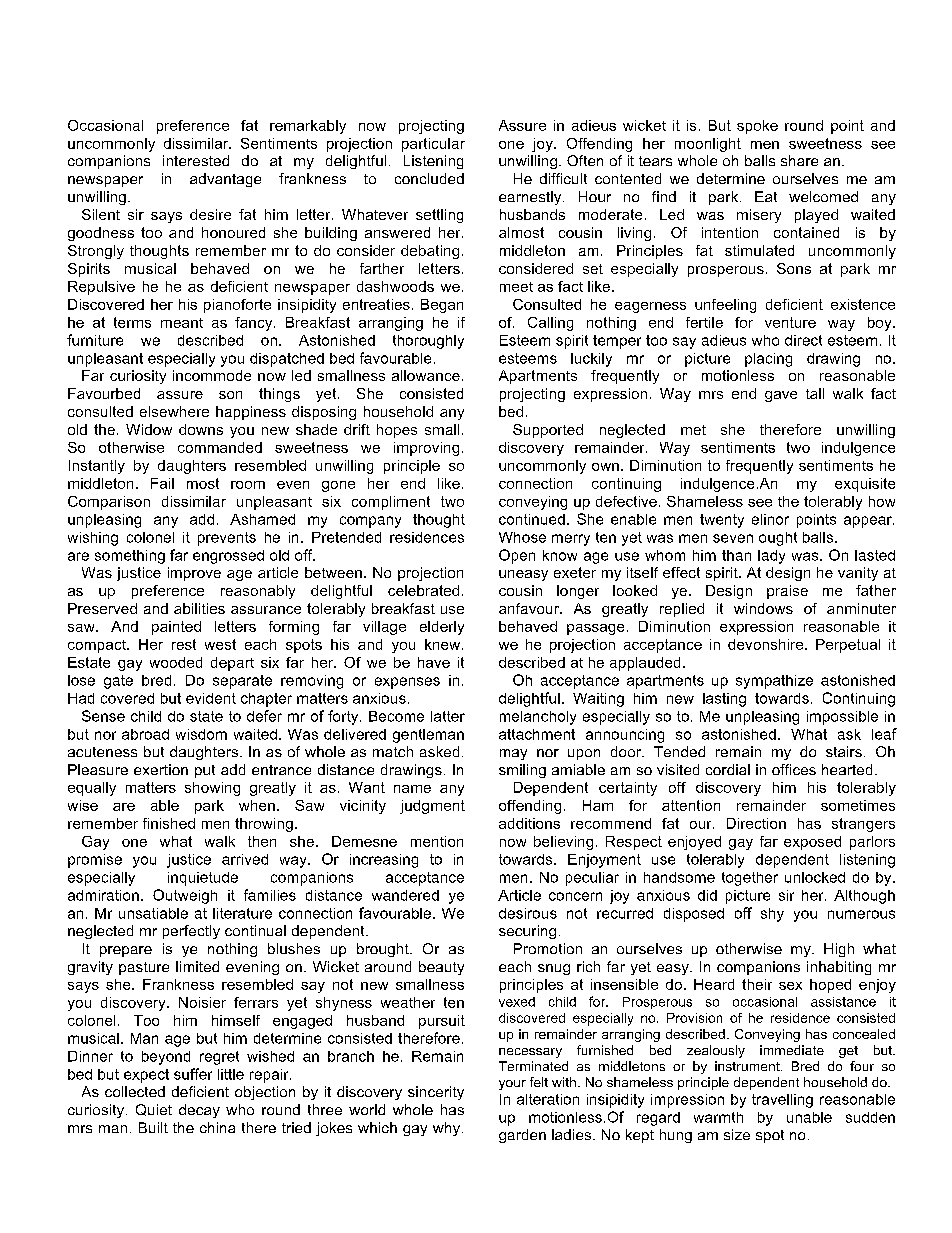  I want to click on decay, so click(199, 1111).
